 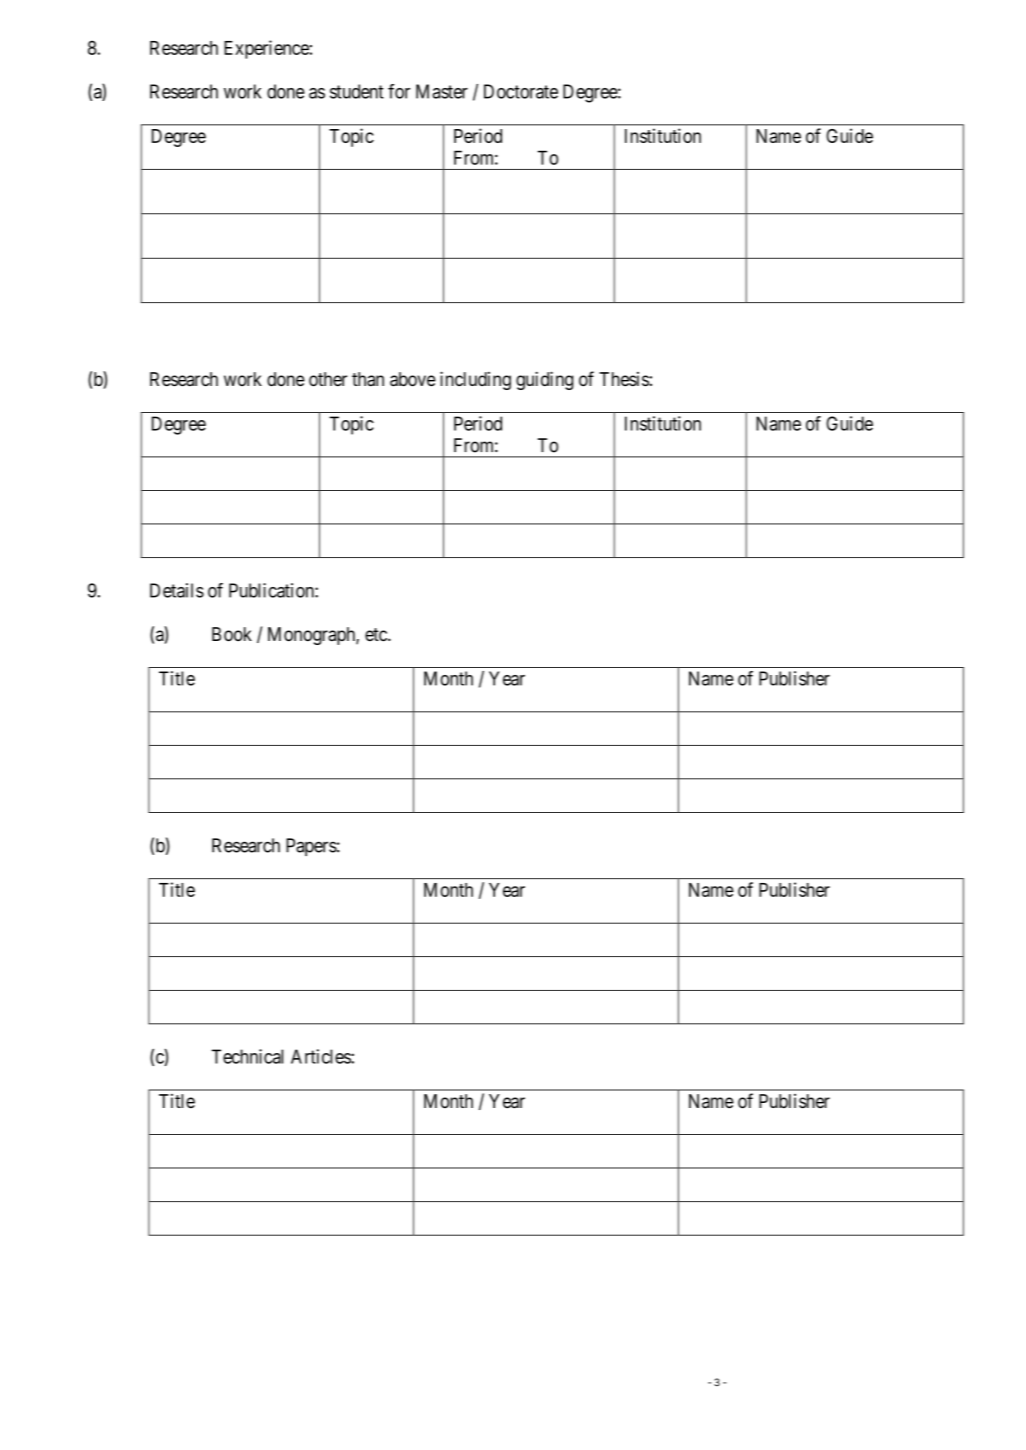 I want to click on other, so click(x=328, y=379).
